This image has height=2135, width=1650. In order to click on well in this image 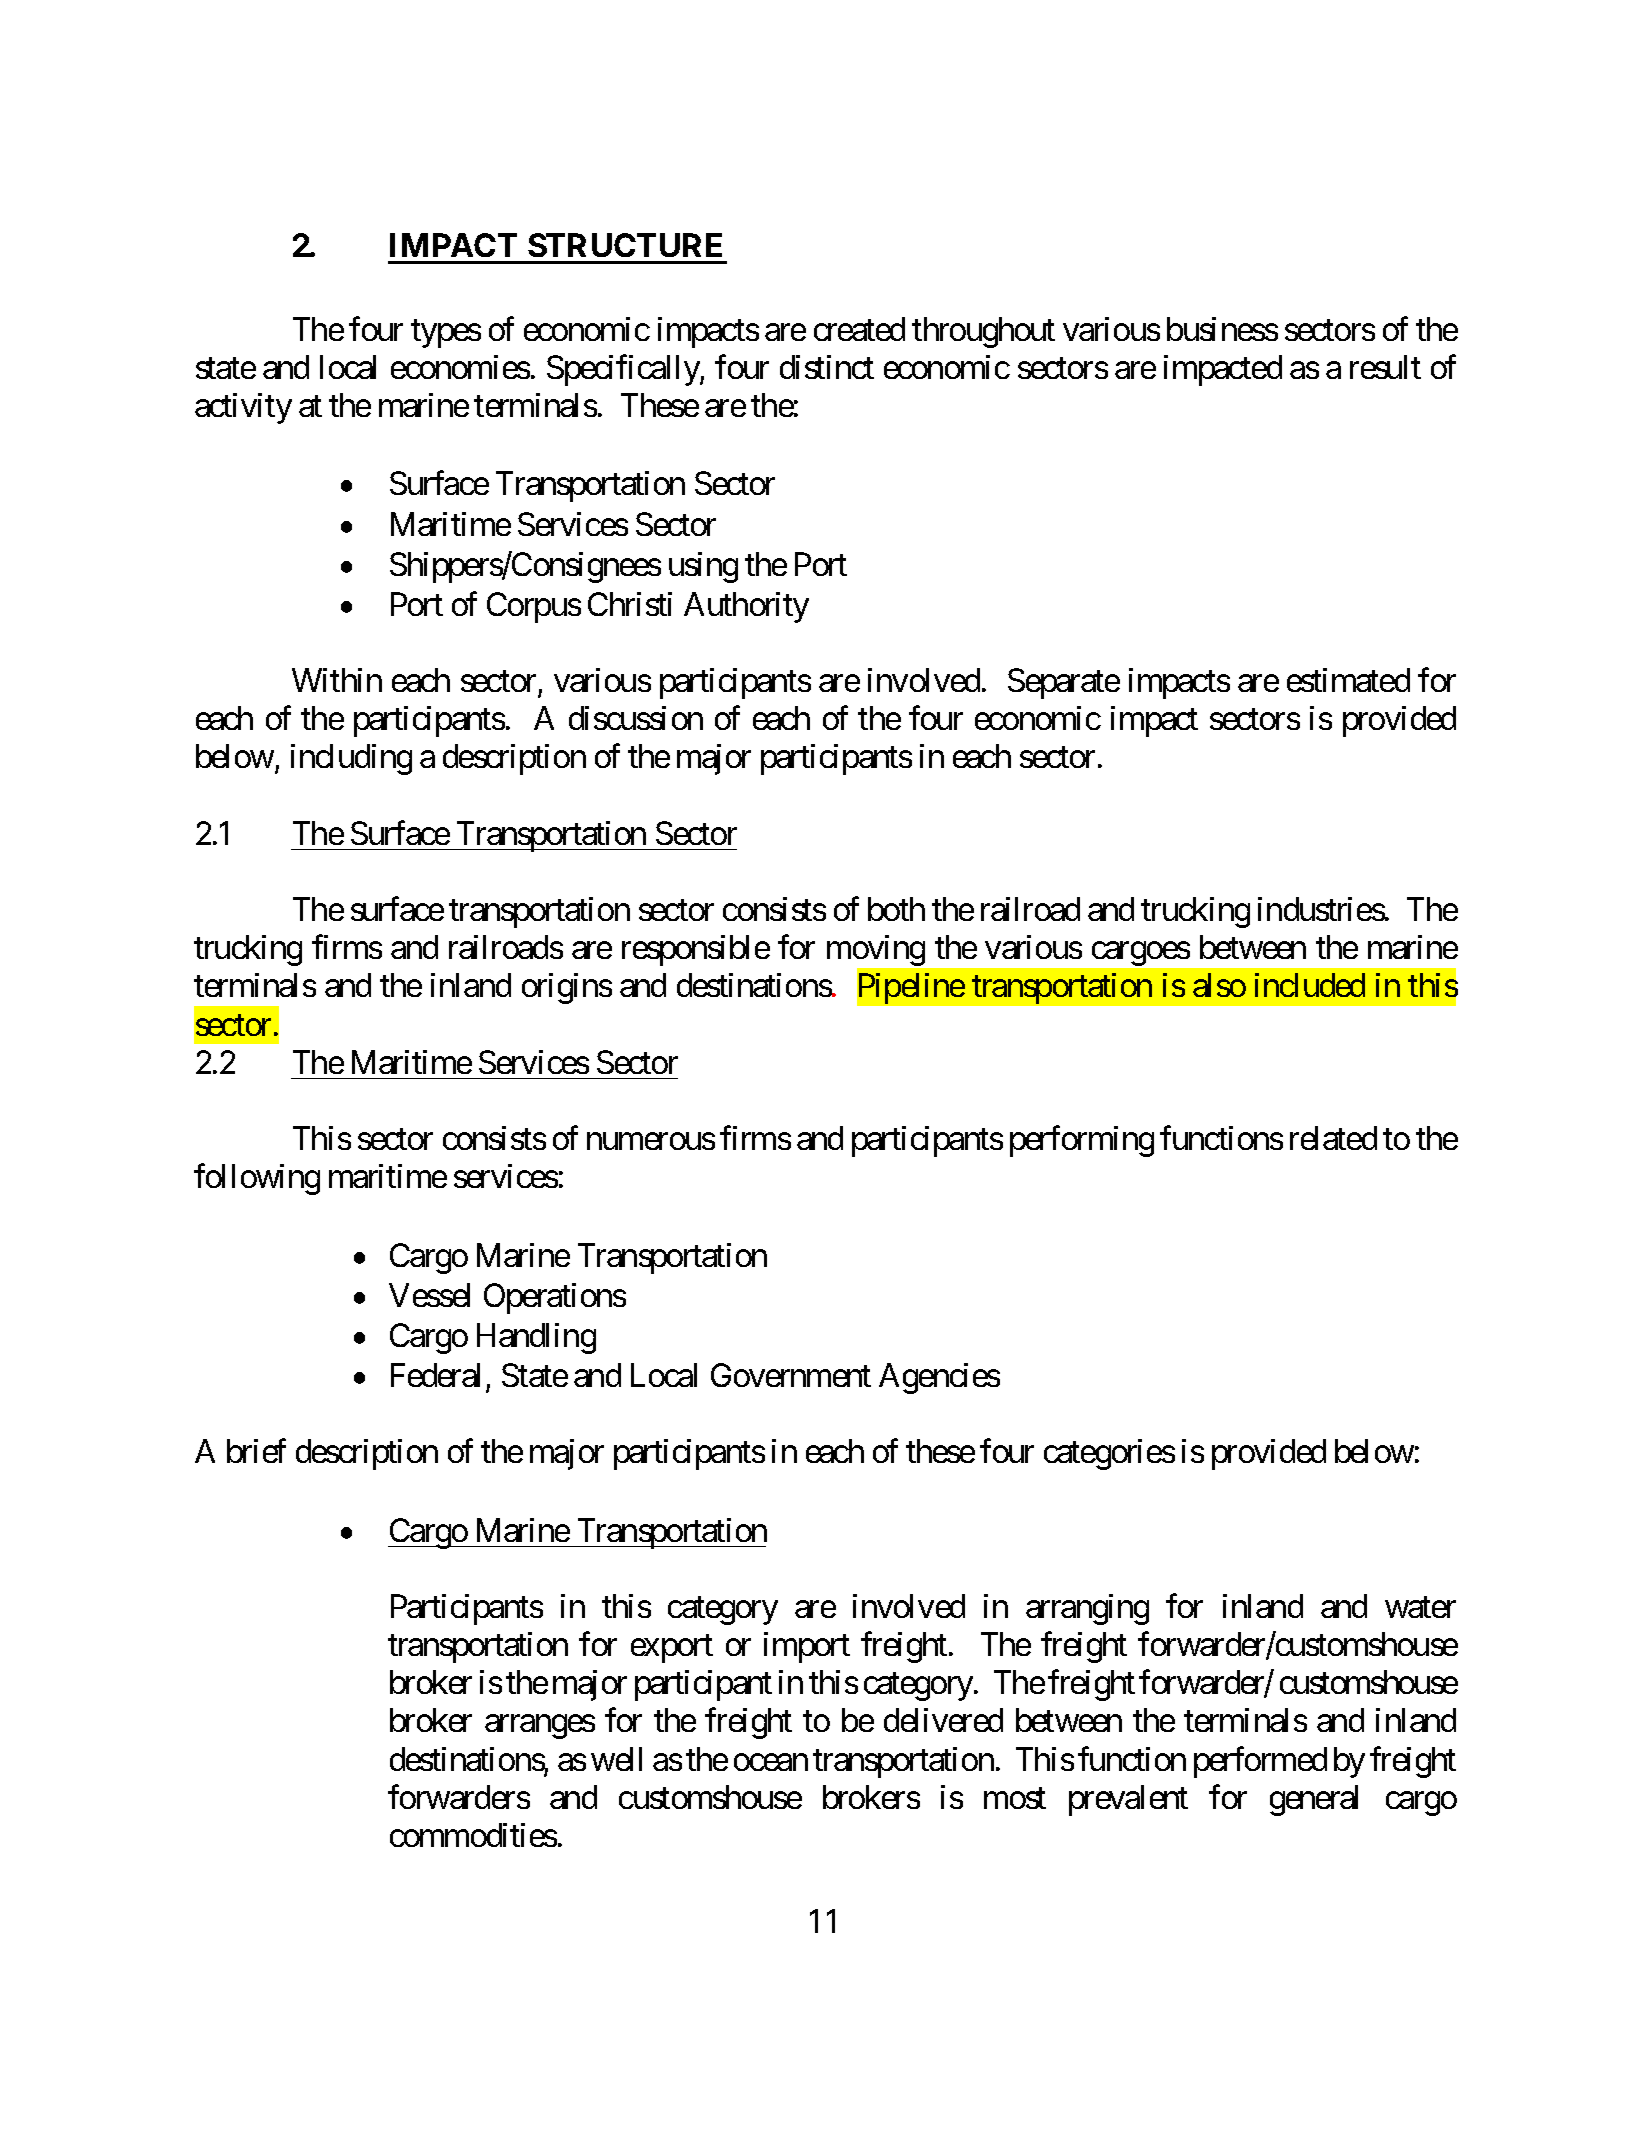, I will do `click(616, 1759)`.
